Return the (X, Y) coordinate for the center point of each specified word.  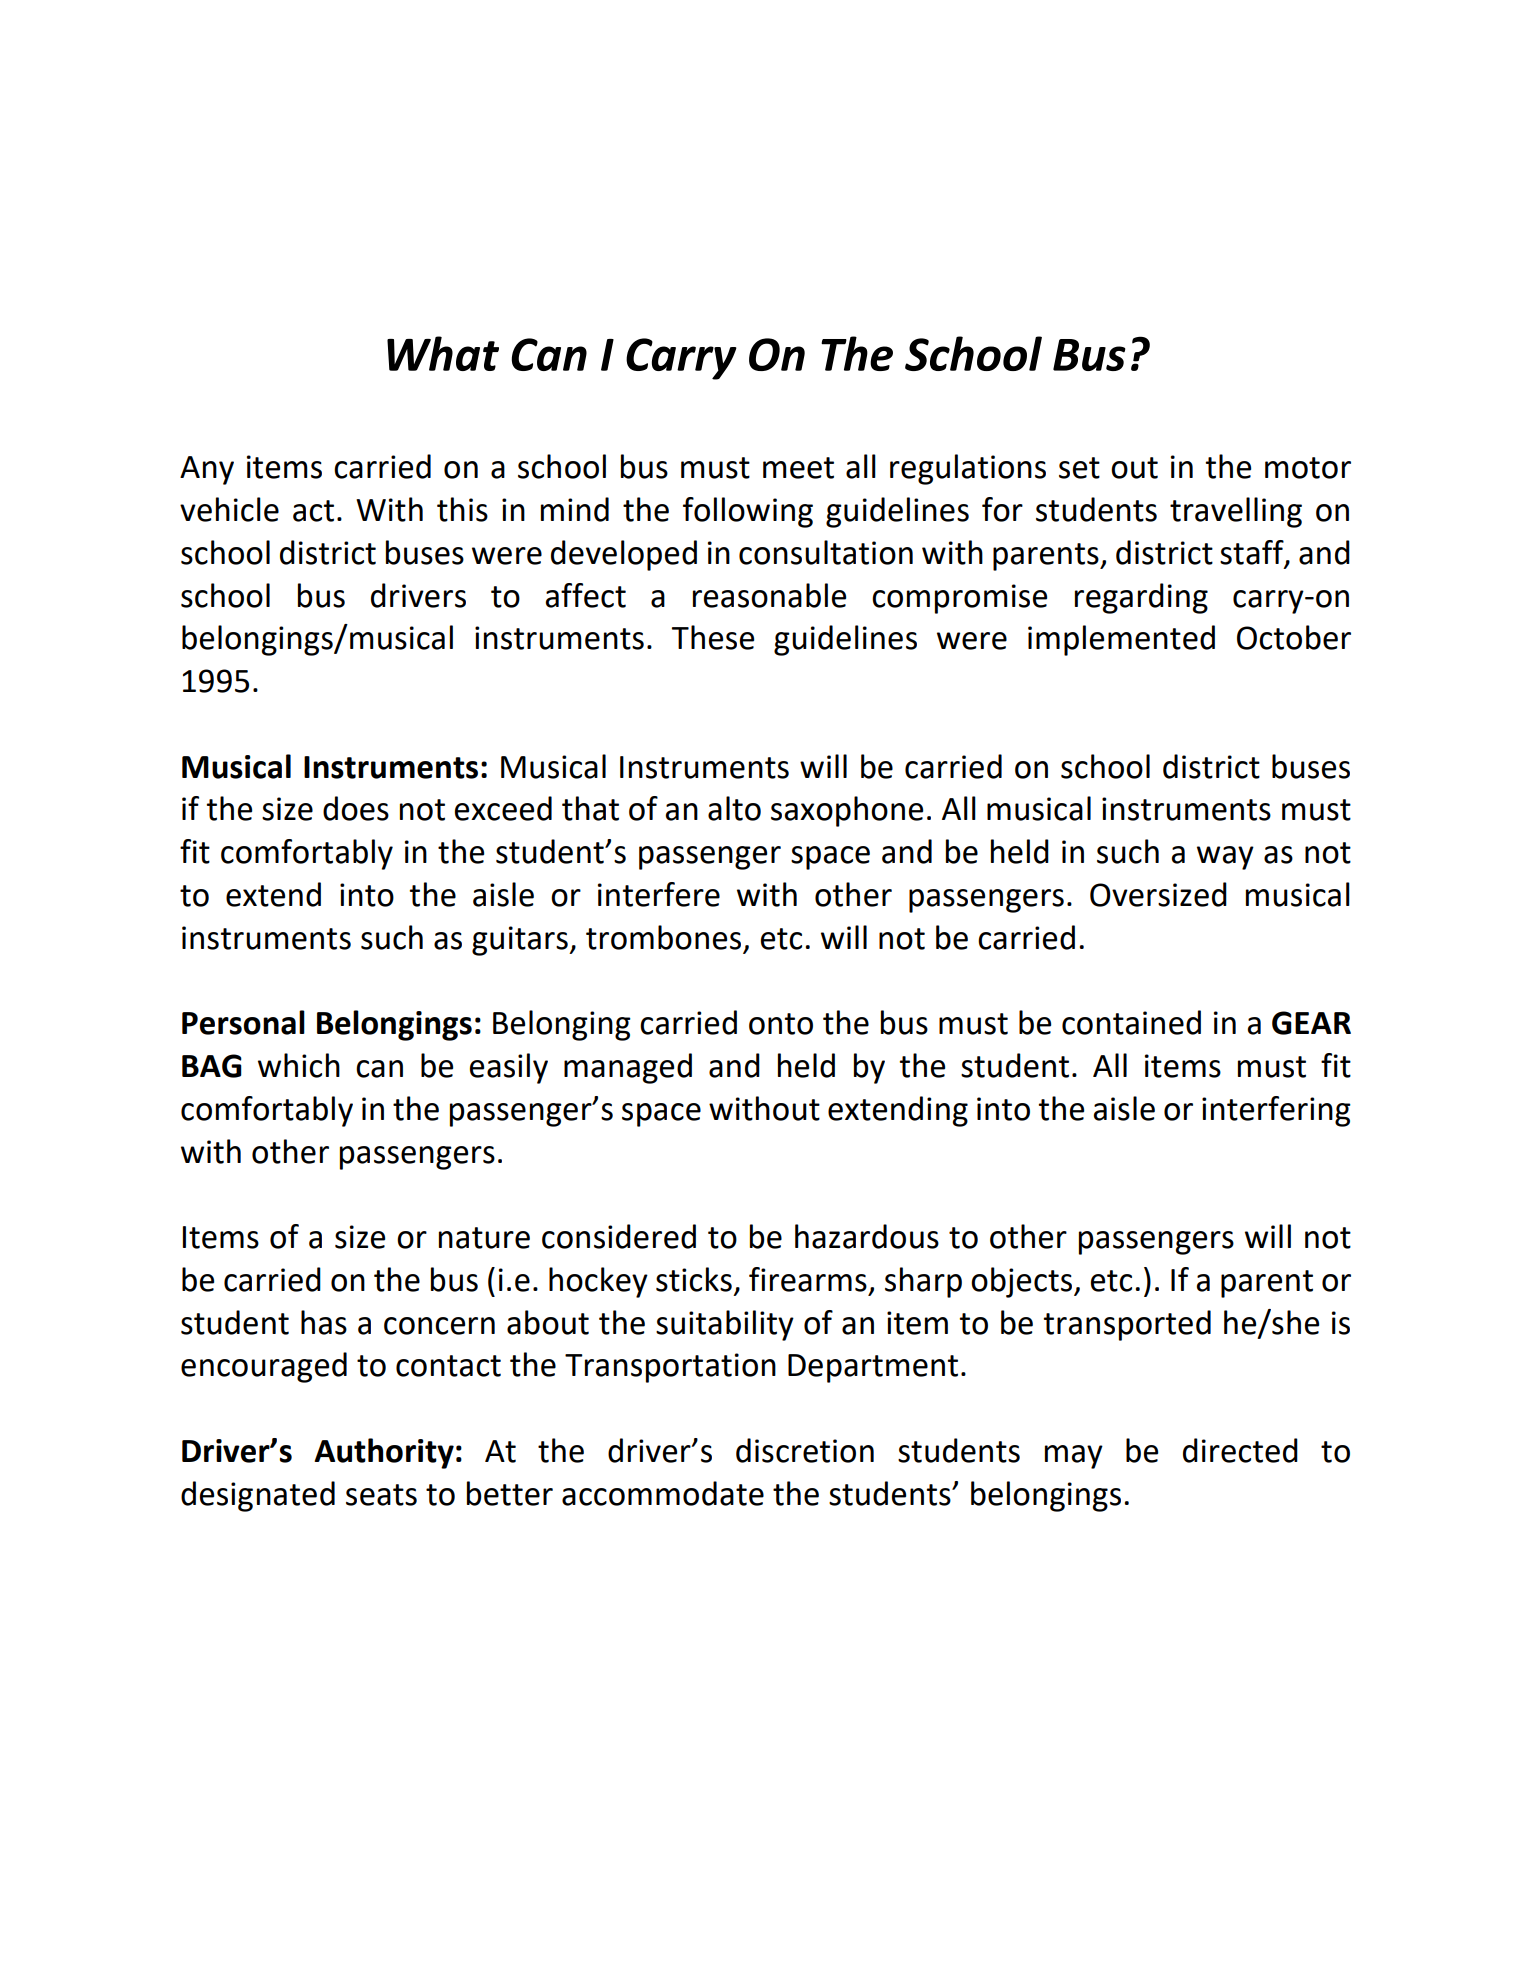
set (1079, 468)
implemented (1121, 640)
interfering (1276, 1111)
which (299, 1065)
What (443, 353)
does (356, 808)
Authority (384, 1453)
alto (734, 808)
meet (798, 468)
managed (628, 1068)
